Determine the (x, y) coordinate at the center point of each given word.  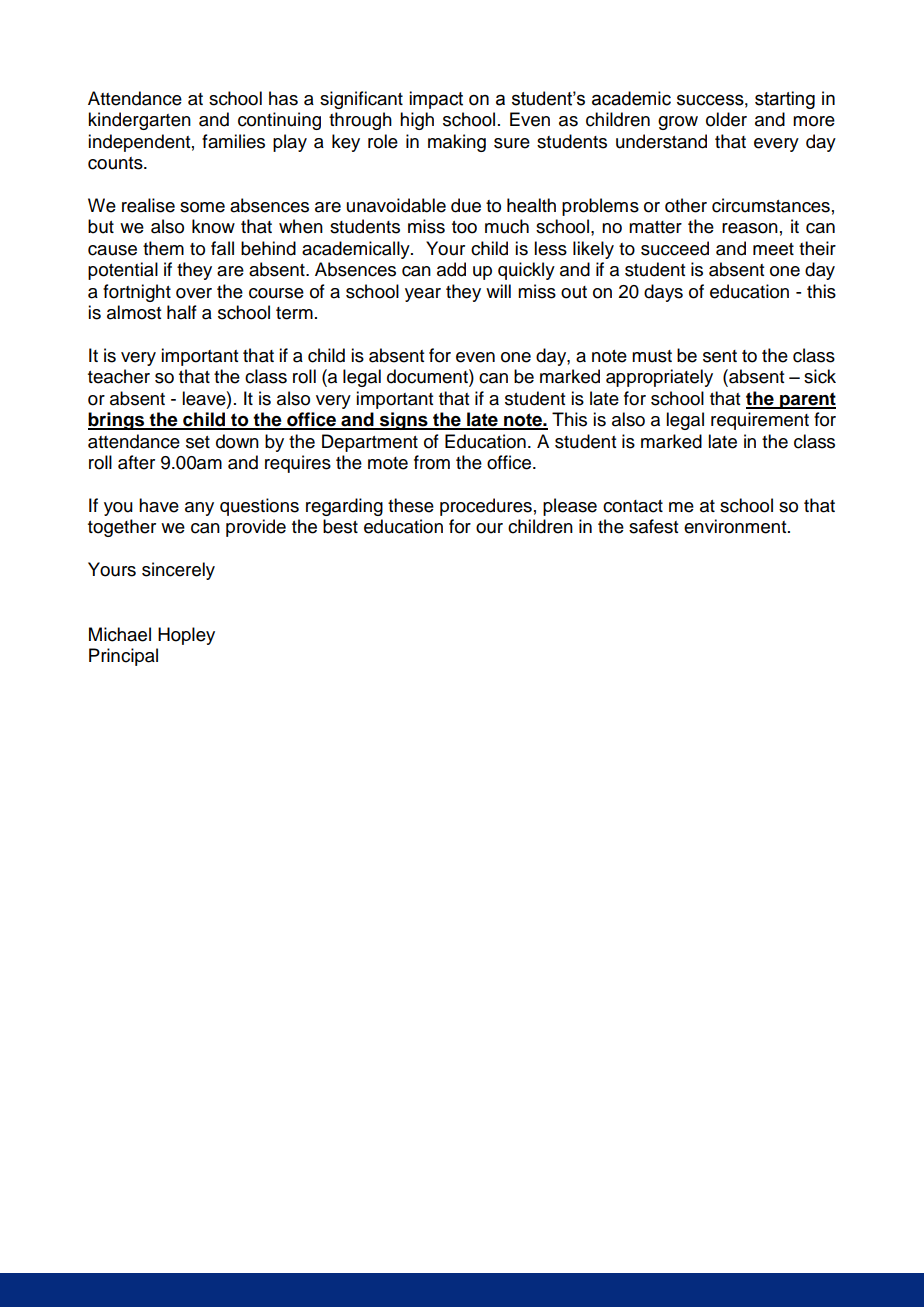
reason (750, 228)
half (182, 312)
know (213, 226)
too (464, 227)
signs (404, 421)
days (663, 293)
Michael (120, 634)
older (726, 119)
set (198, 442)
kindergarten (139, 121)
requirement (760, 421)
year (423, 295)
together (122, 528)
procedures (486, 507)
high (417, 121)
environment (736, 526)
